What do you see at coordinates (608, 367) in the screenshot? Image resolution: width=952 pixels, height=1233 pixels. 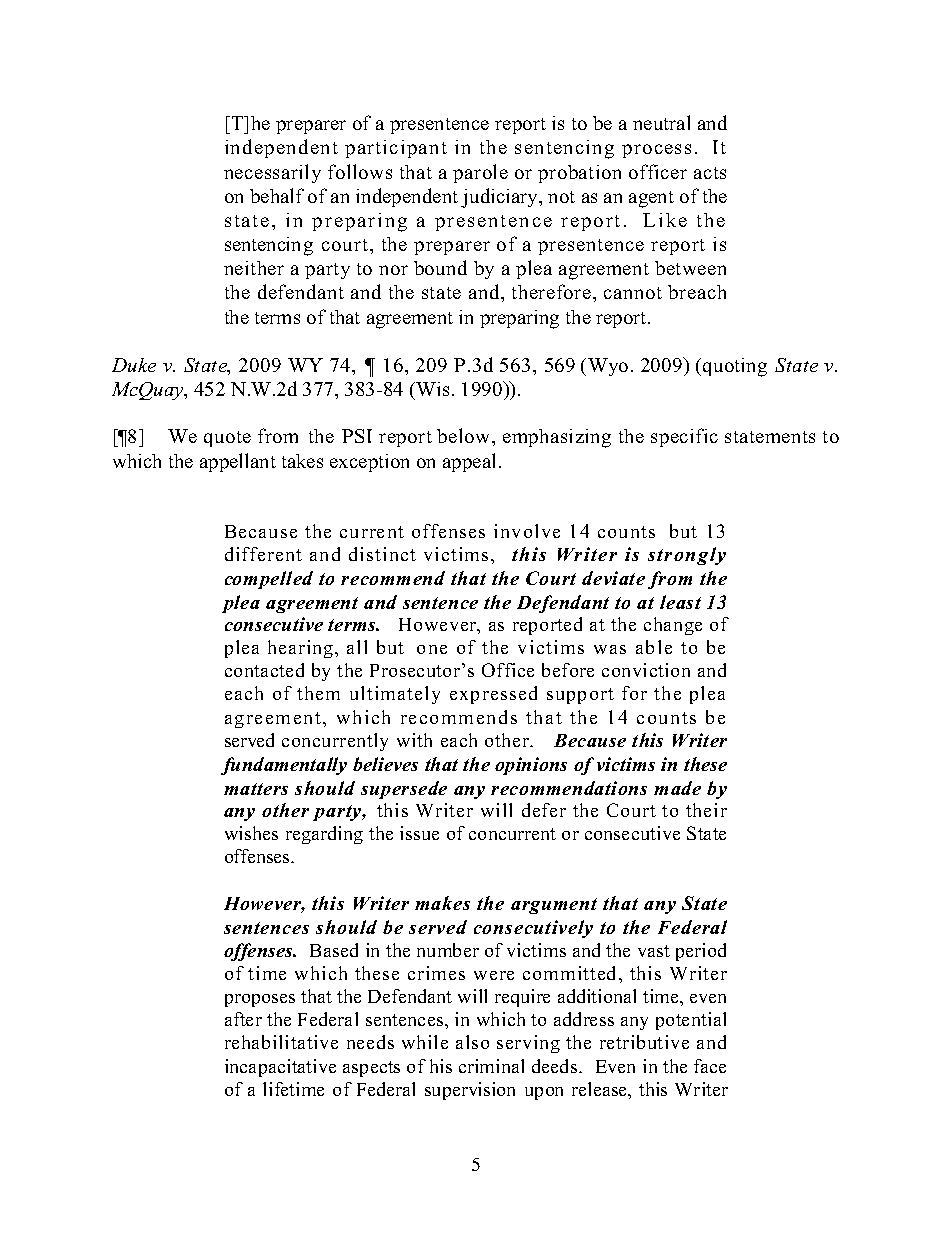 I see `Wyo` at bounding box center [608, 367].
